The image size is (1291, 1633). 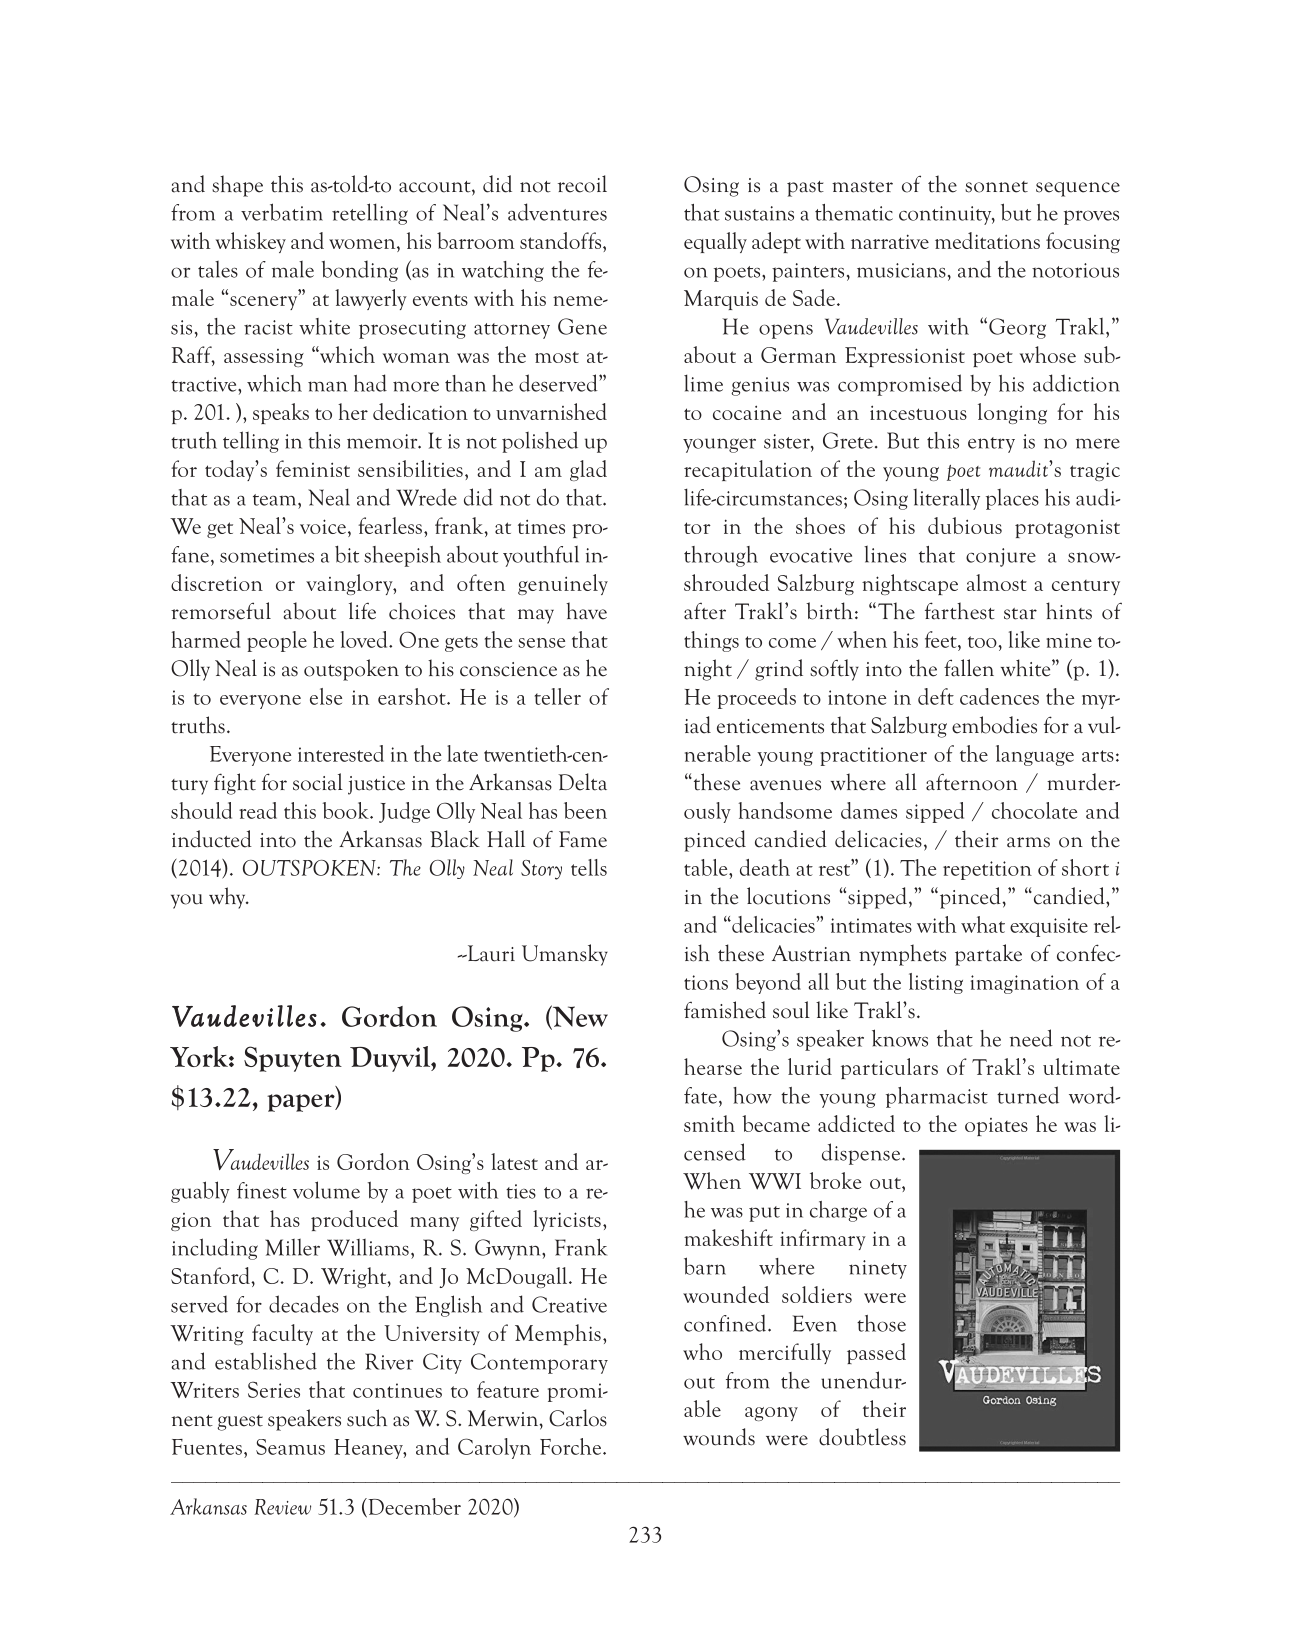 What do you see at coordinates (715, 242) in the document?
I see `equally` at bounding box center [715, 242].
